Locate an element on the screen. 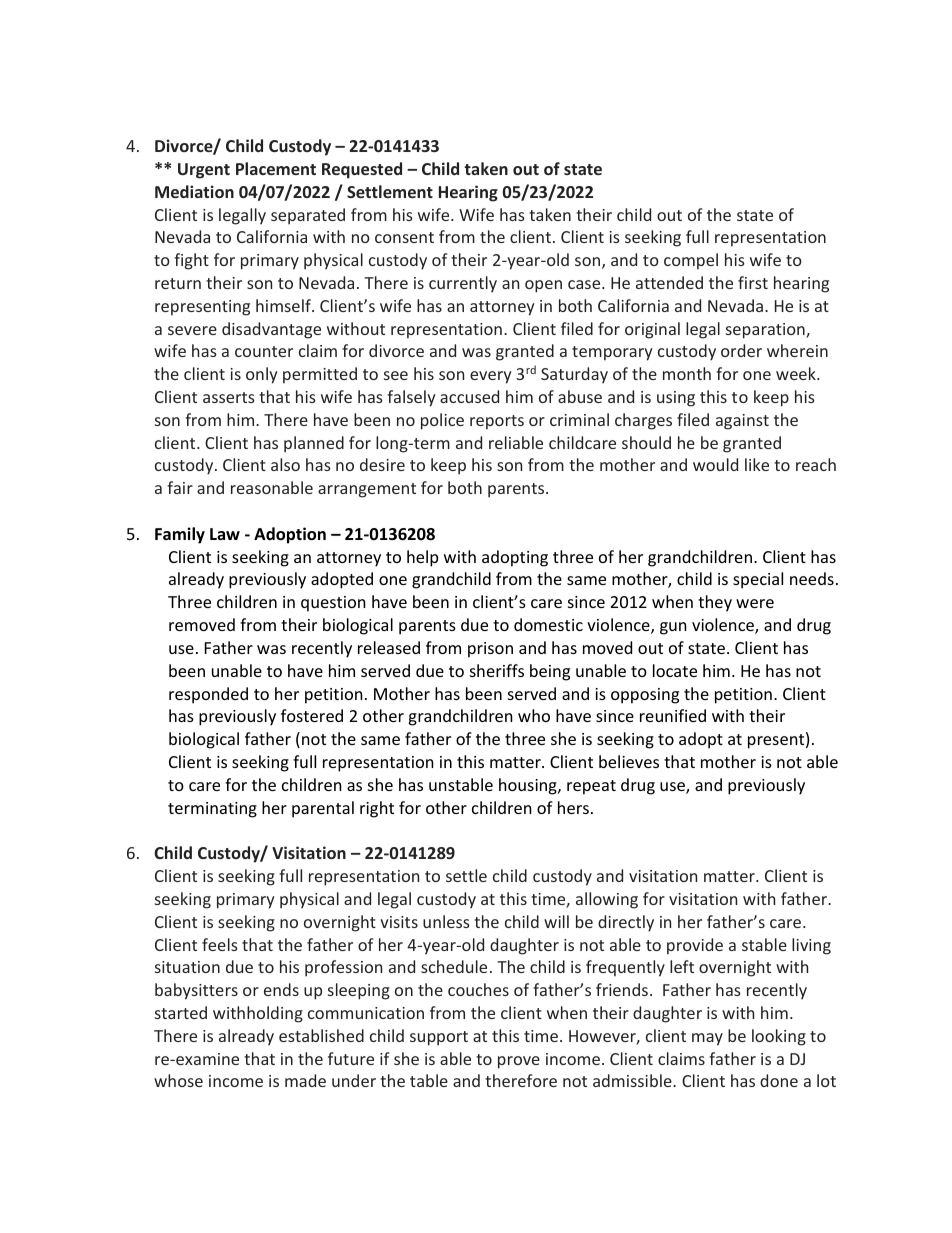  question is located at coordinates (333, 604).
